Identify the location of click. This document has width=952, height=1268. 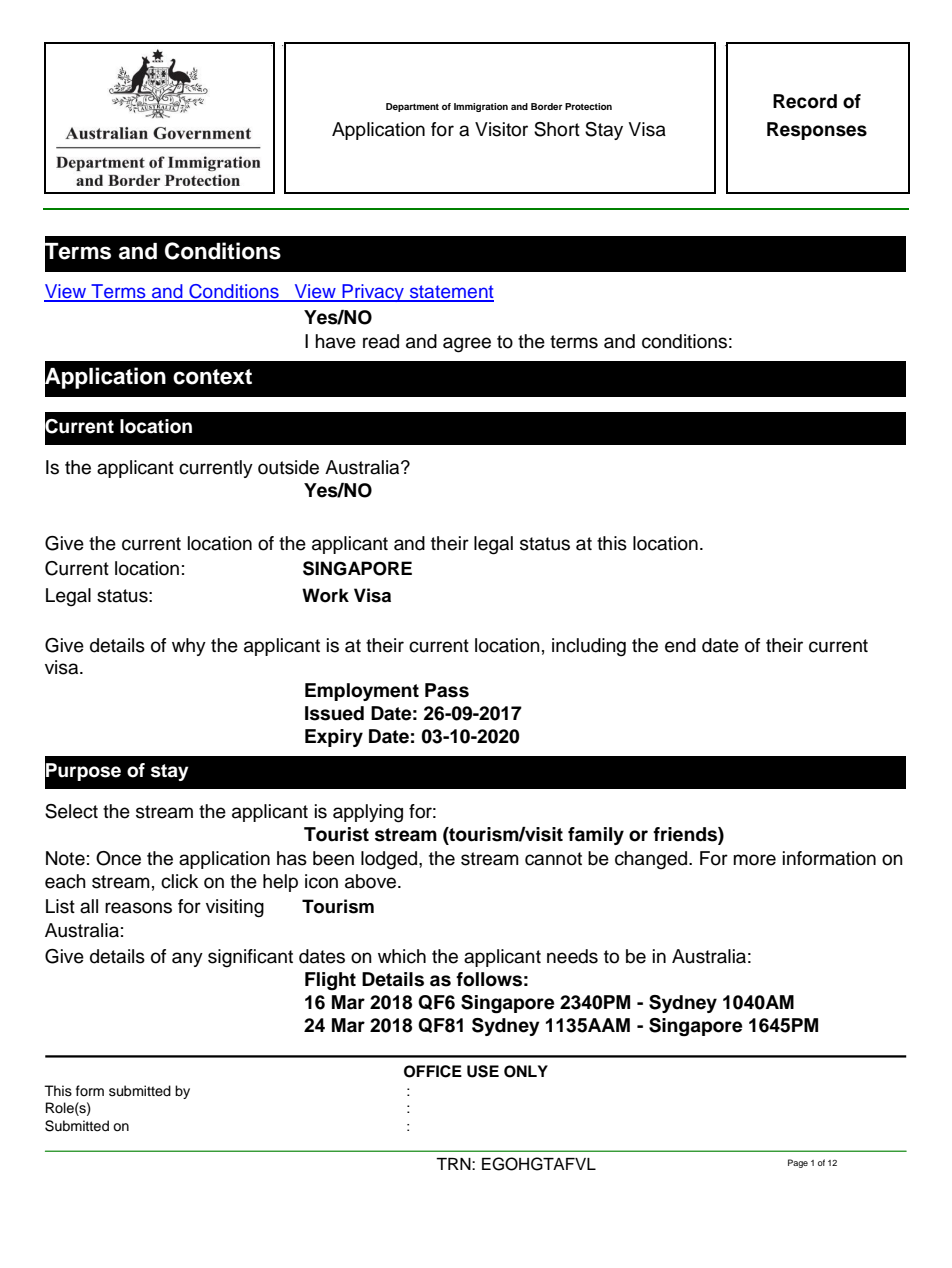
(179, 881).
